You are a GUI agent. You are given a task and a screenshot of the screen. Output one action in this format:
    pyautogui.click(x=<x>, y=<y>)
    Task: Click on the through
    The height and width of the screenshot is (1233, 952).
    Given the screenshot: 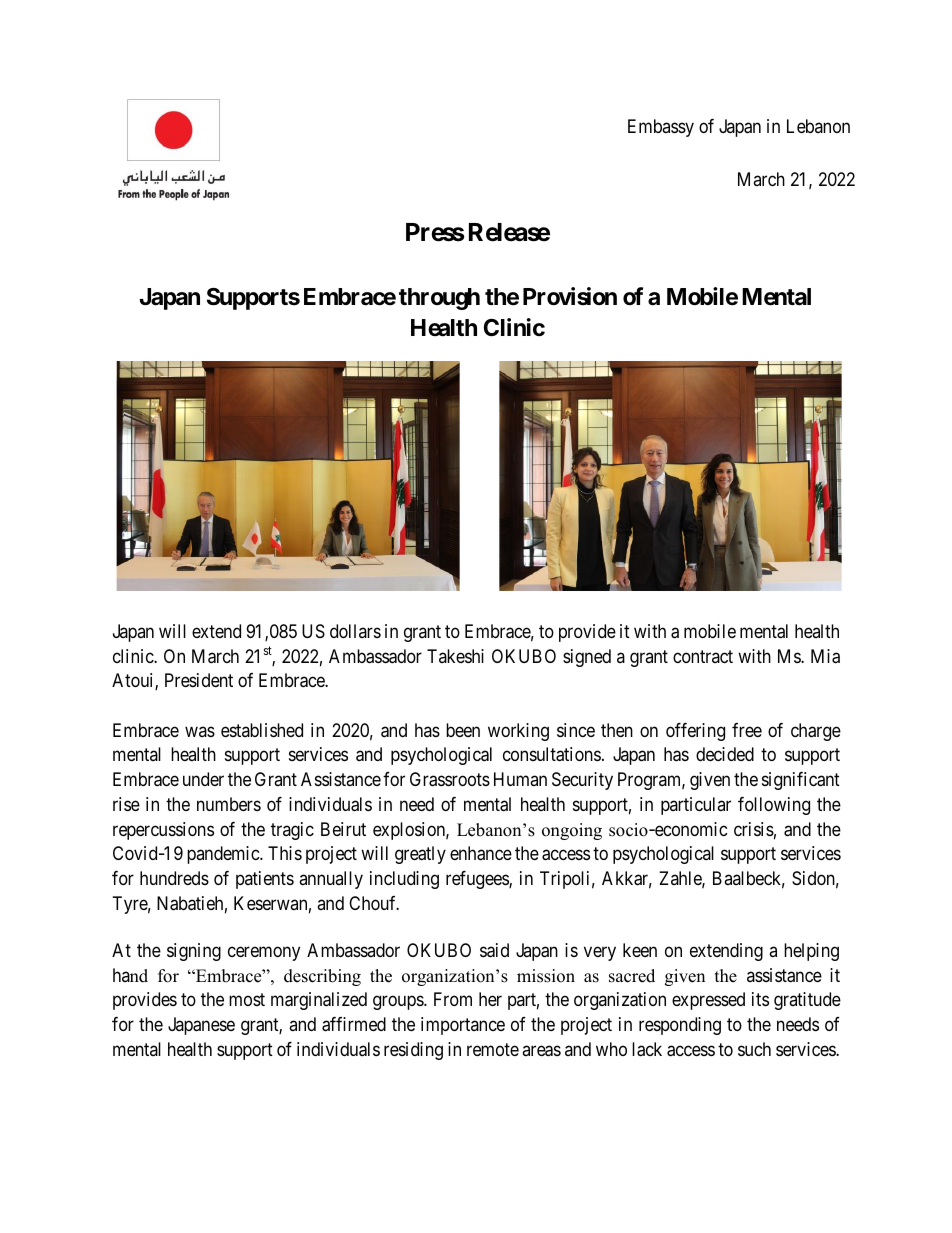 What is the action you would take?
    pyautogui.click(x=439, y=299)
